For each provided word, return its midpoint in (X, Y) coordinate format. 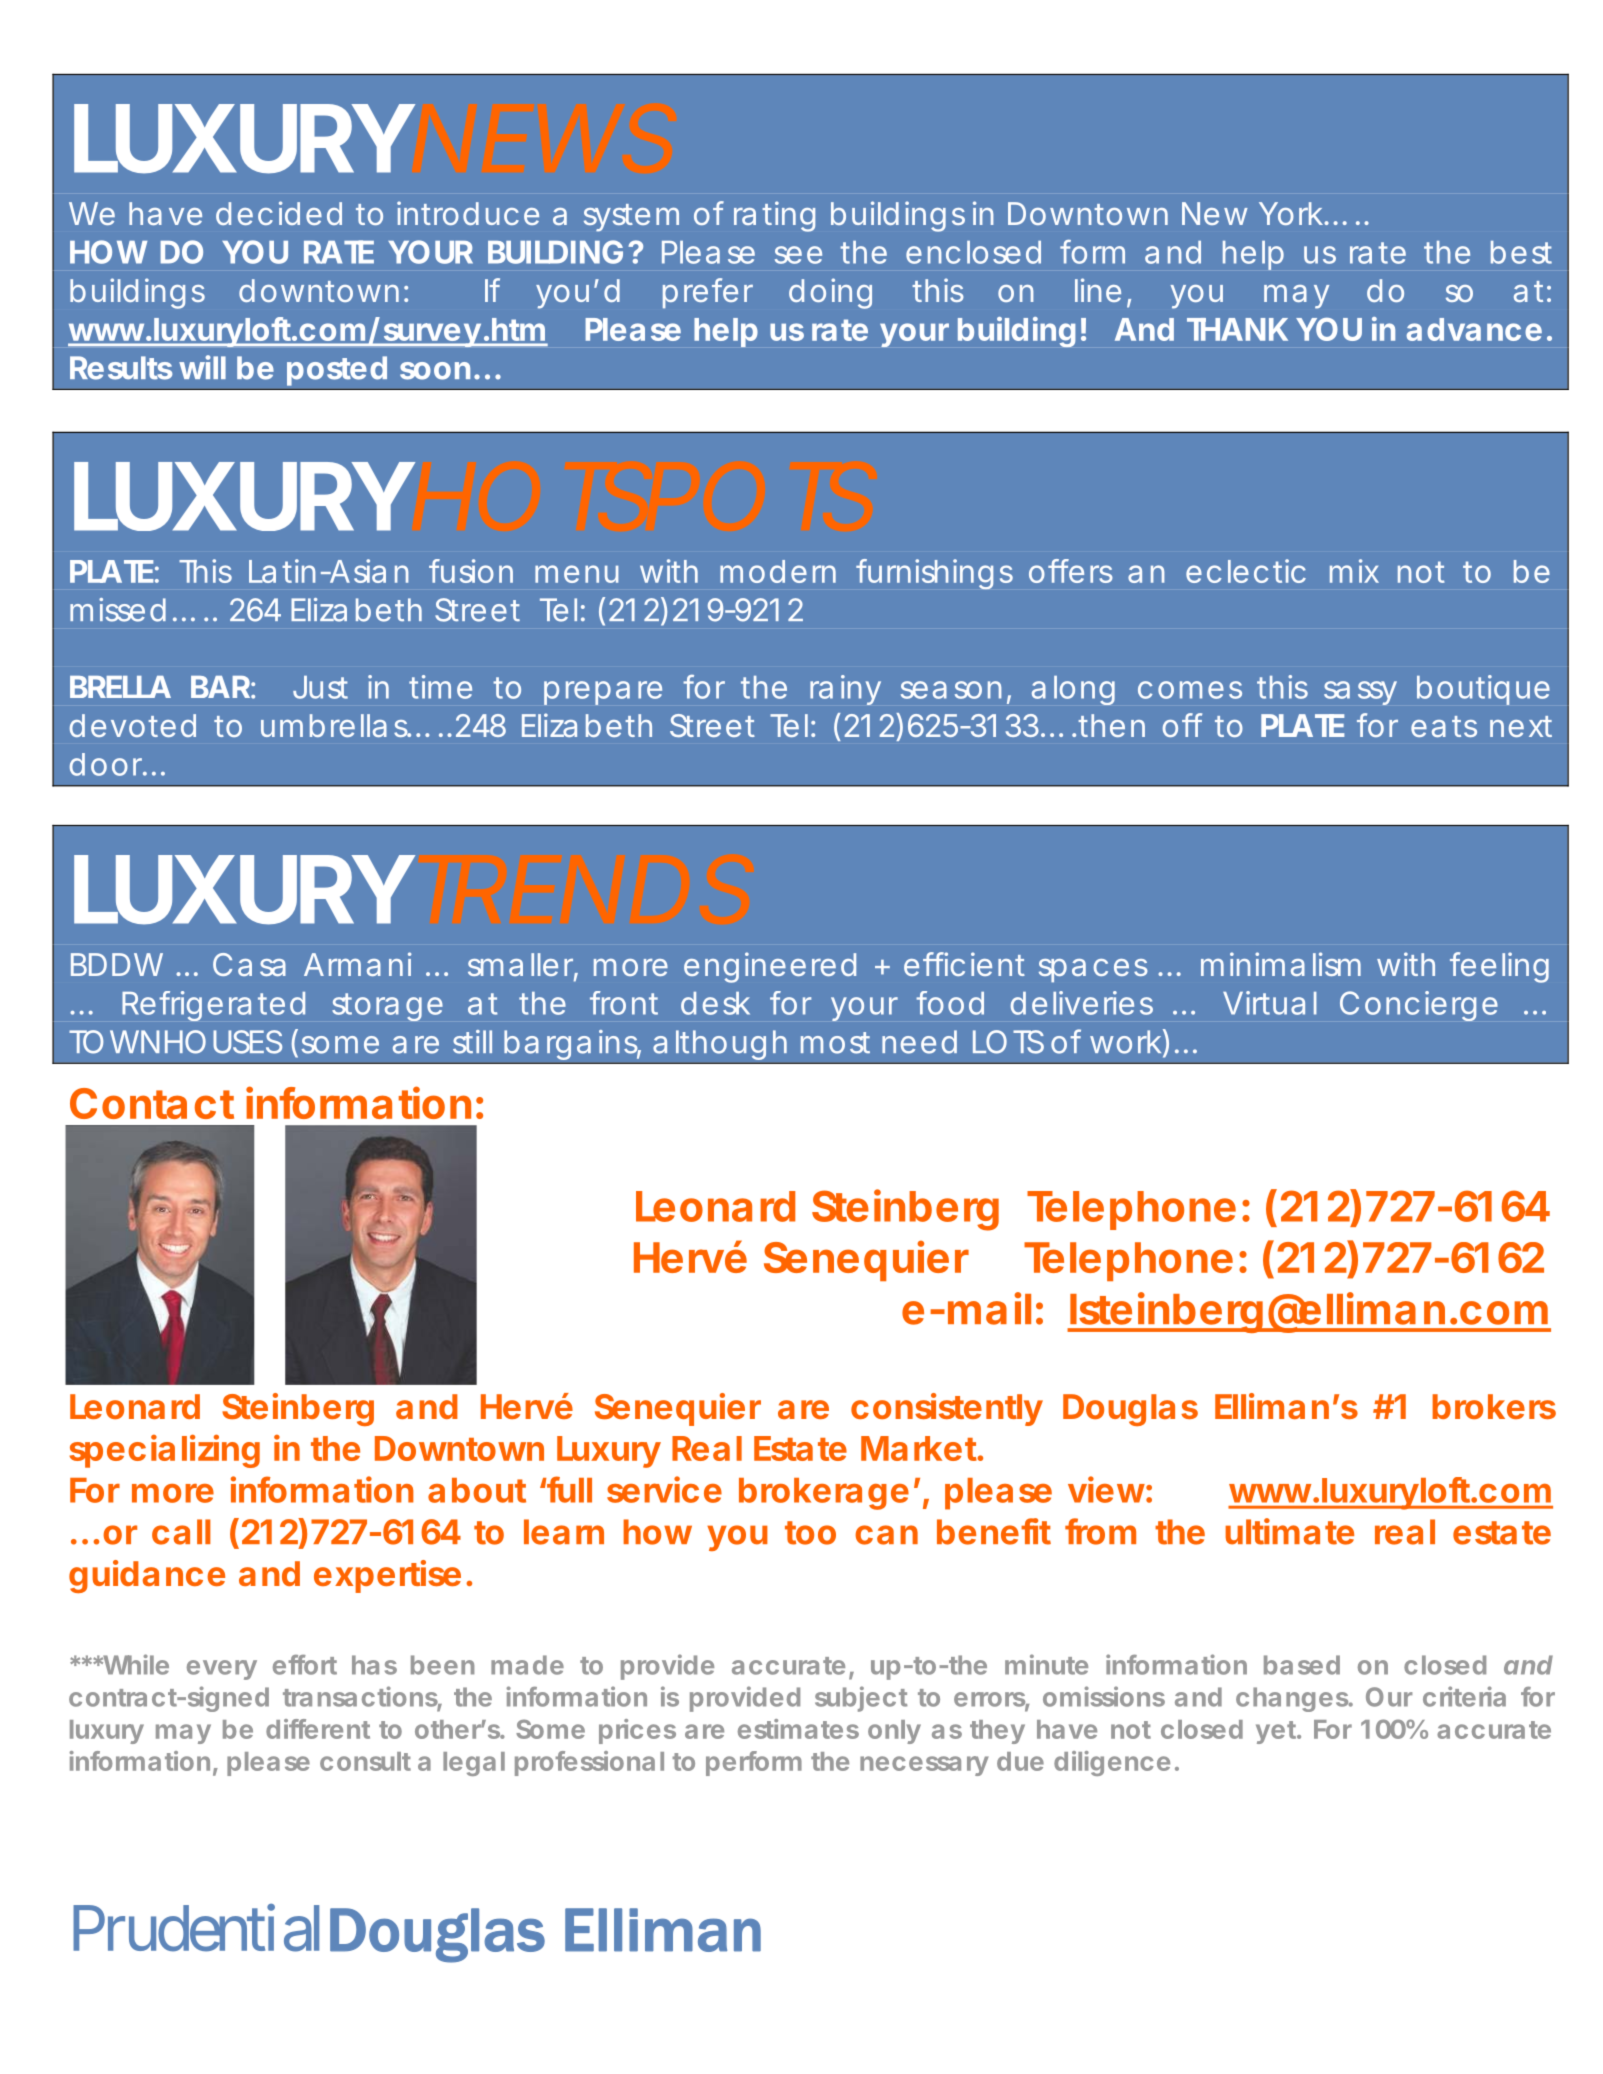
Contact (152, 1103)
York (1292, 213)
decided (279, 213)
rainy (845, 690)
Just (320, 687)
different (318, 1729)
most (835, 1043)
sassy (1360, 693)
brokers (1494, 1406)
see (798, 255)
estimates (798, 1729)
